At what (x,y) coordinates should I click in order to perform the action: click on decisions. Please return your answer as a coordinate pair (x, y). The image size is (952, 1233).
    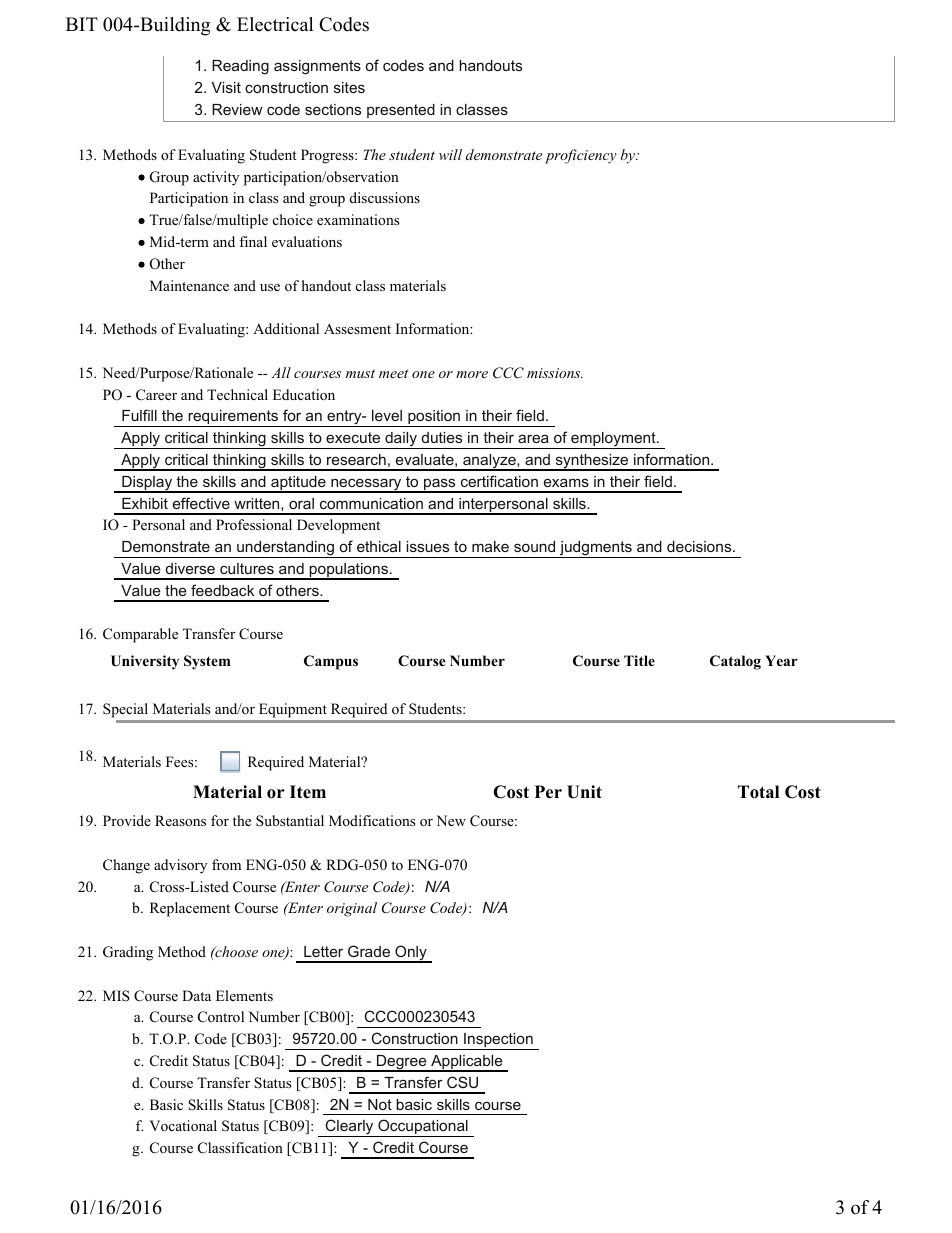
    Looking at the image, I should click on (700, 546).
